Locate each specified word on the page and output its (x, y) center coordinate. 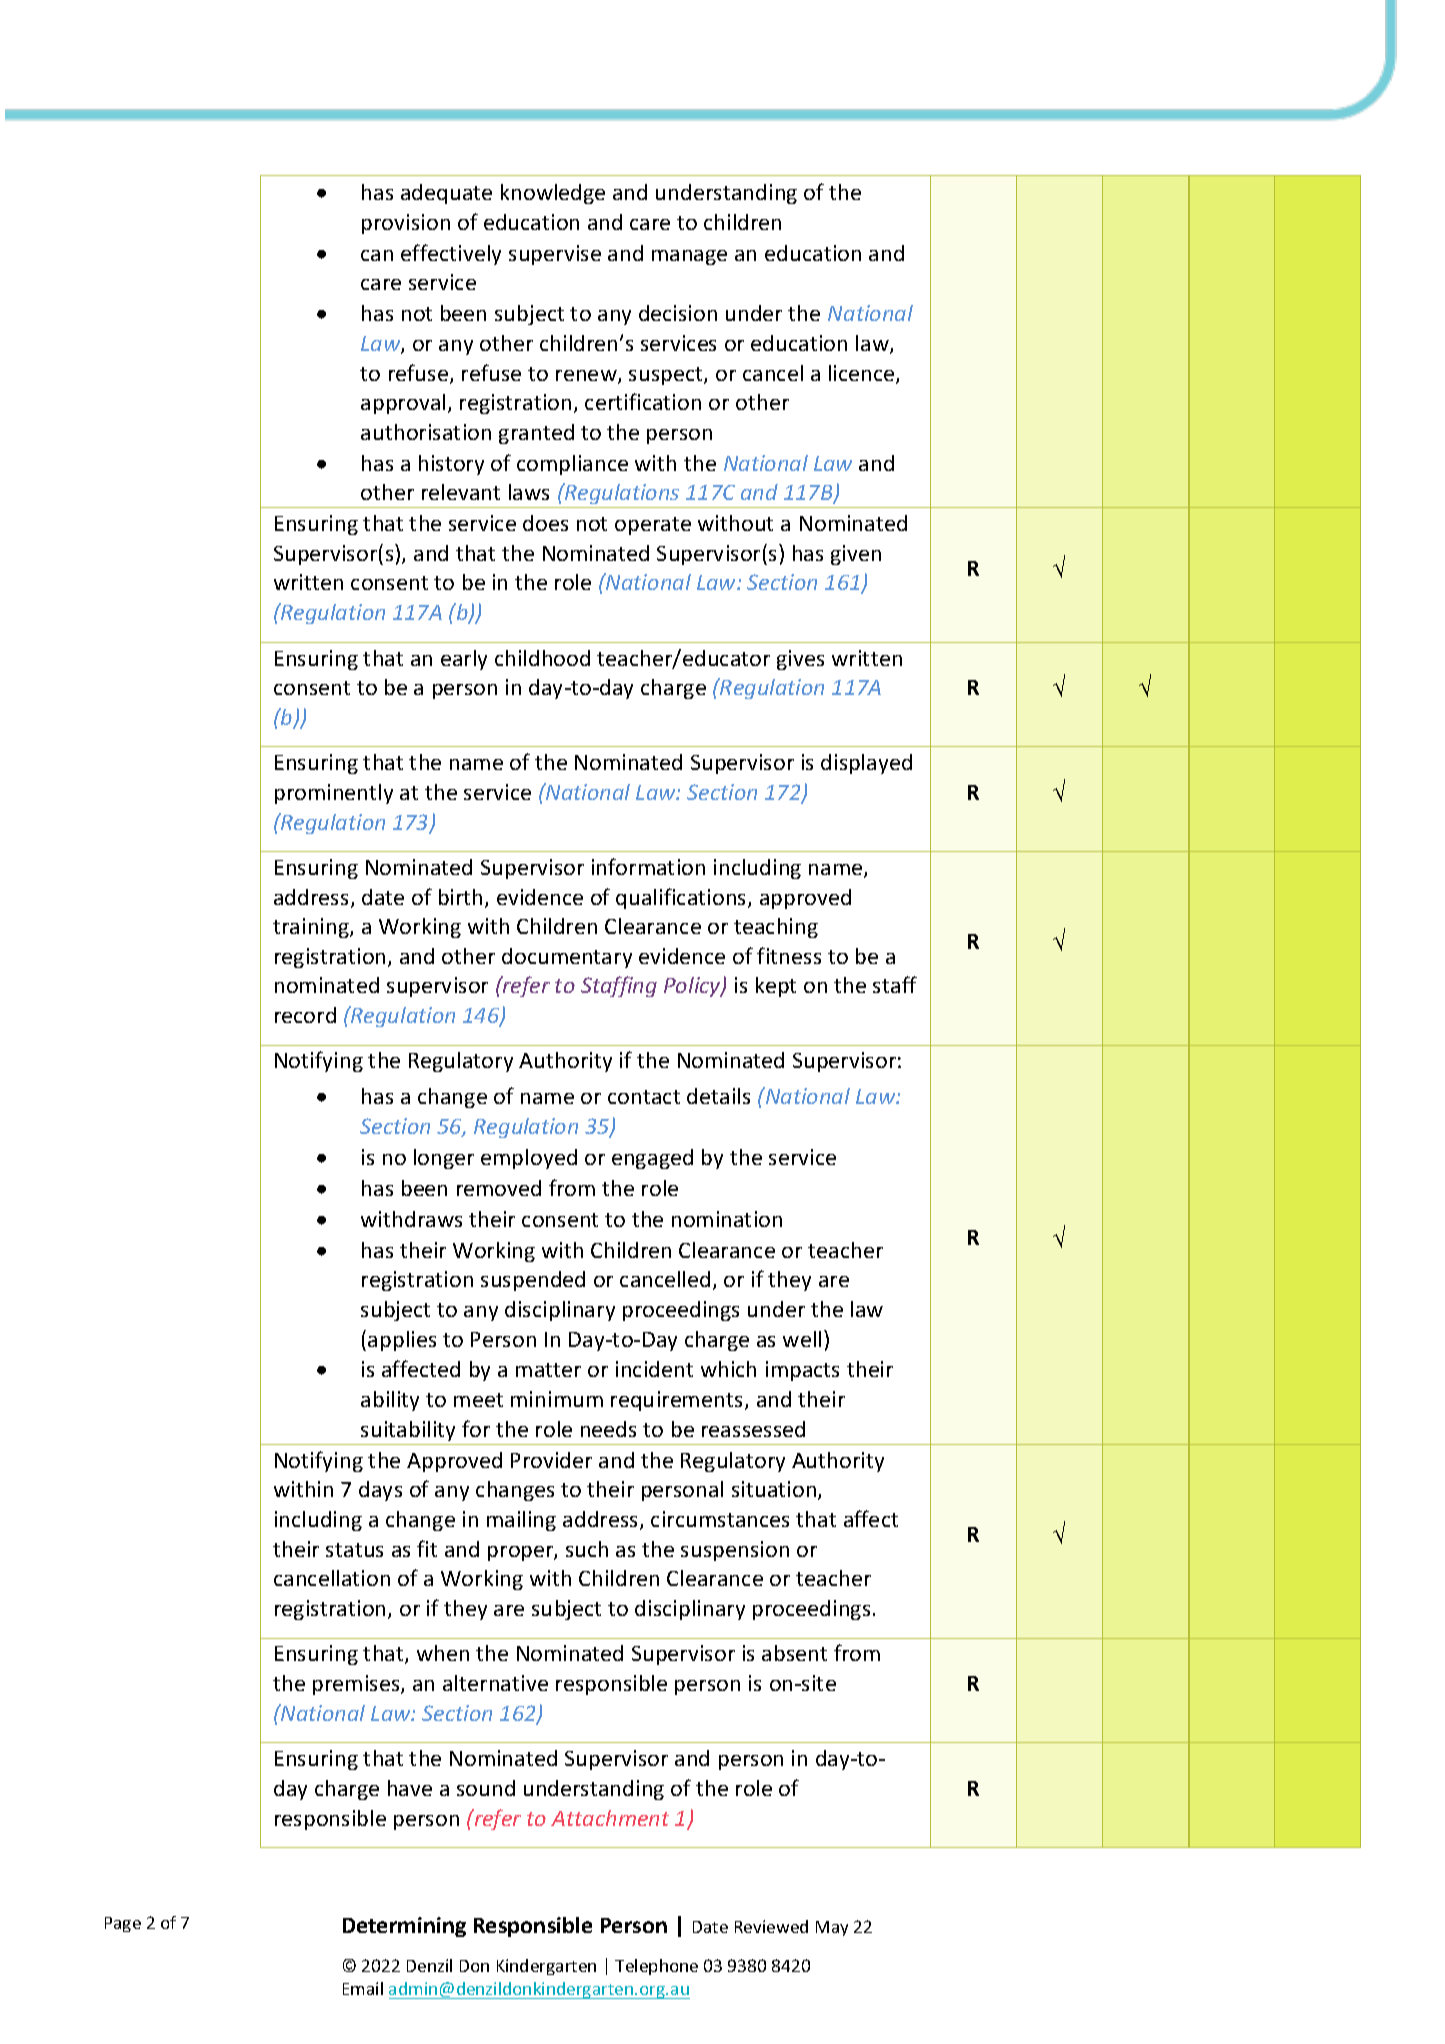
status (354, 1550)
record (305, 1015)
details (718, 1096)
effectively (451, 254)
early (464, 660)
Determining (404, 1927)
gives (800, 660)
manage (689, 257)
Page (123, 1924)
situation (775, 1490)
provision (406, 224)
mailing (521, 1521)
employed (529, 1159)
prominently (334, 794)
